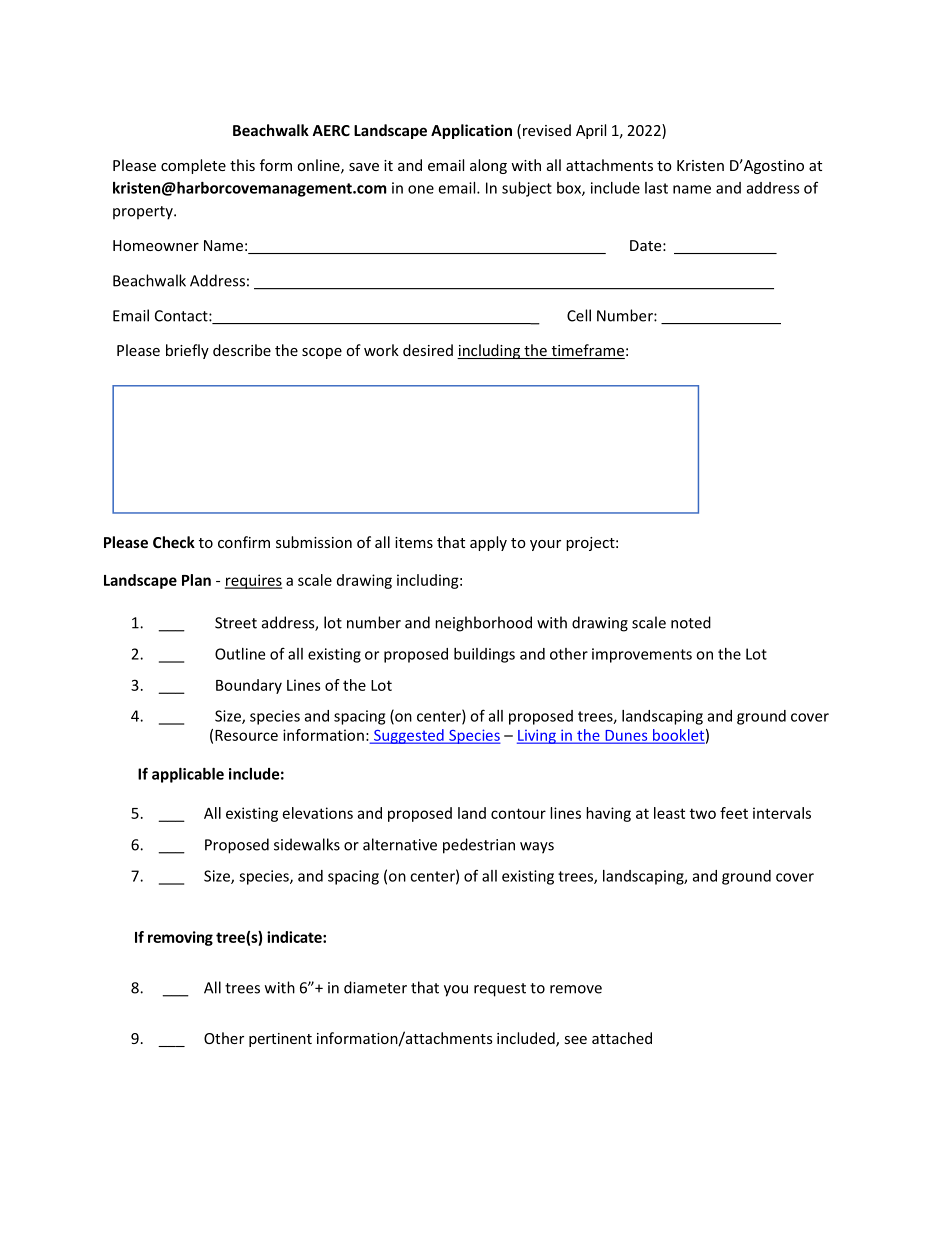 The height and width of the page is (1233, 952). Describe the element at coordinates (656, 188) in the page. I see `last` at that location.
